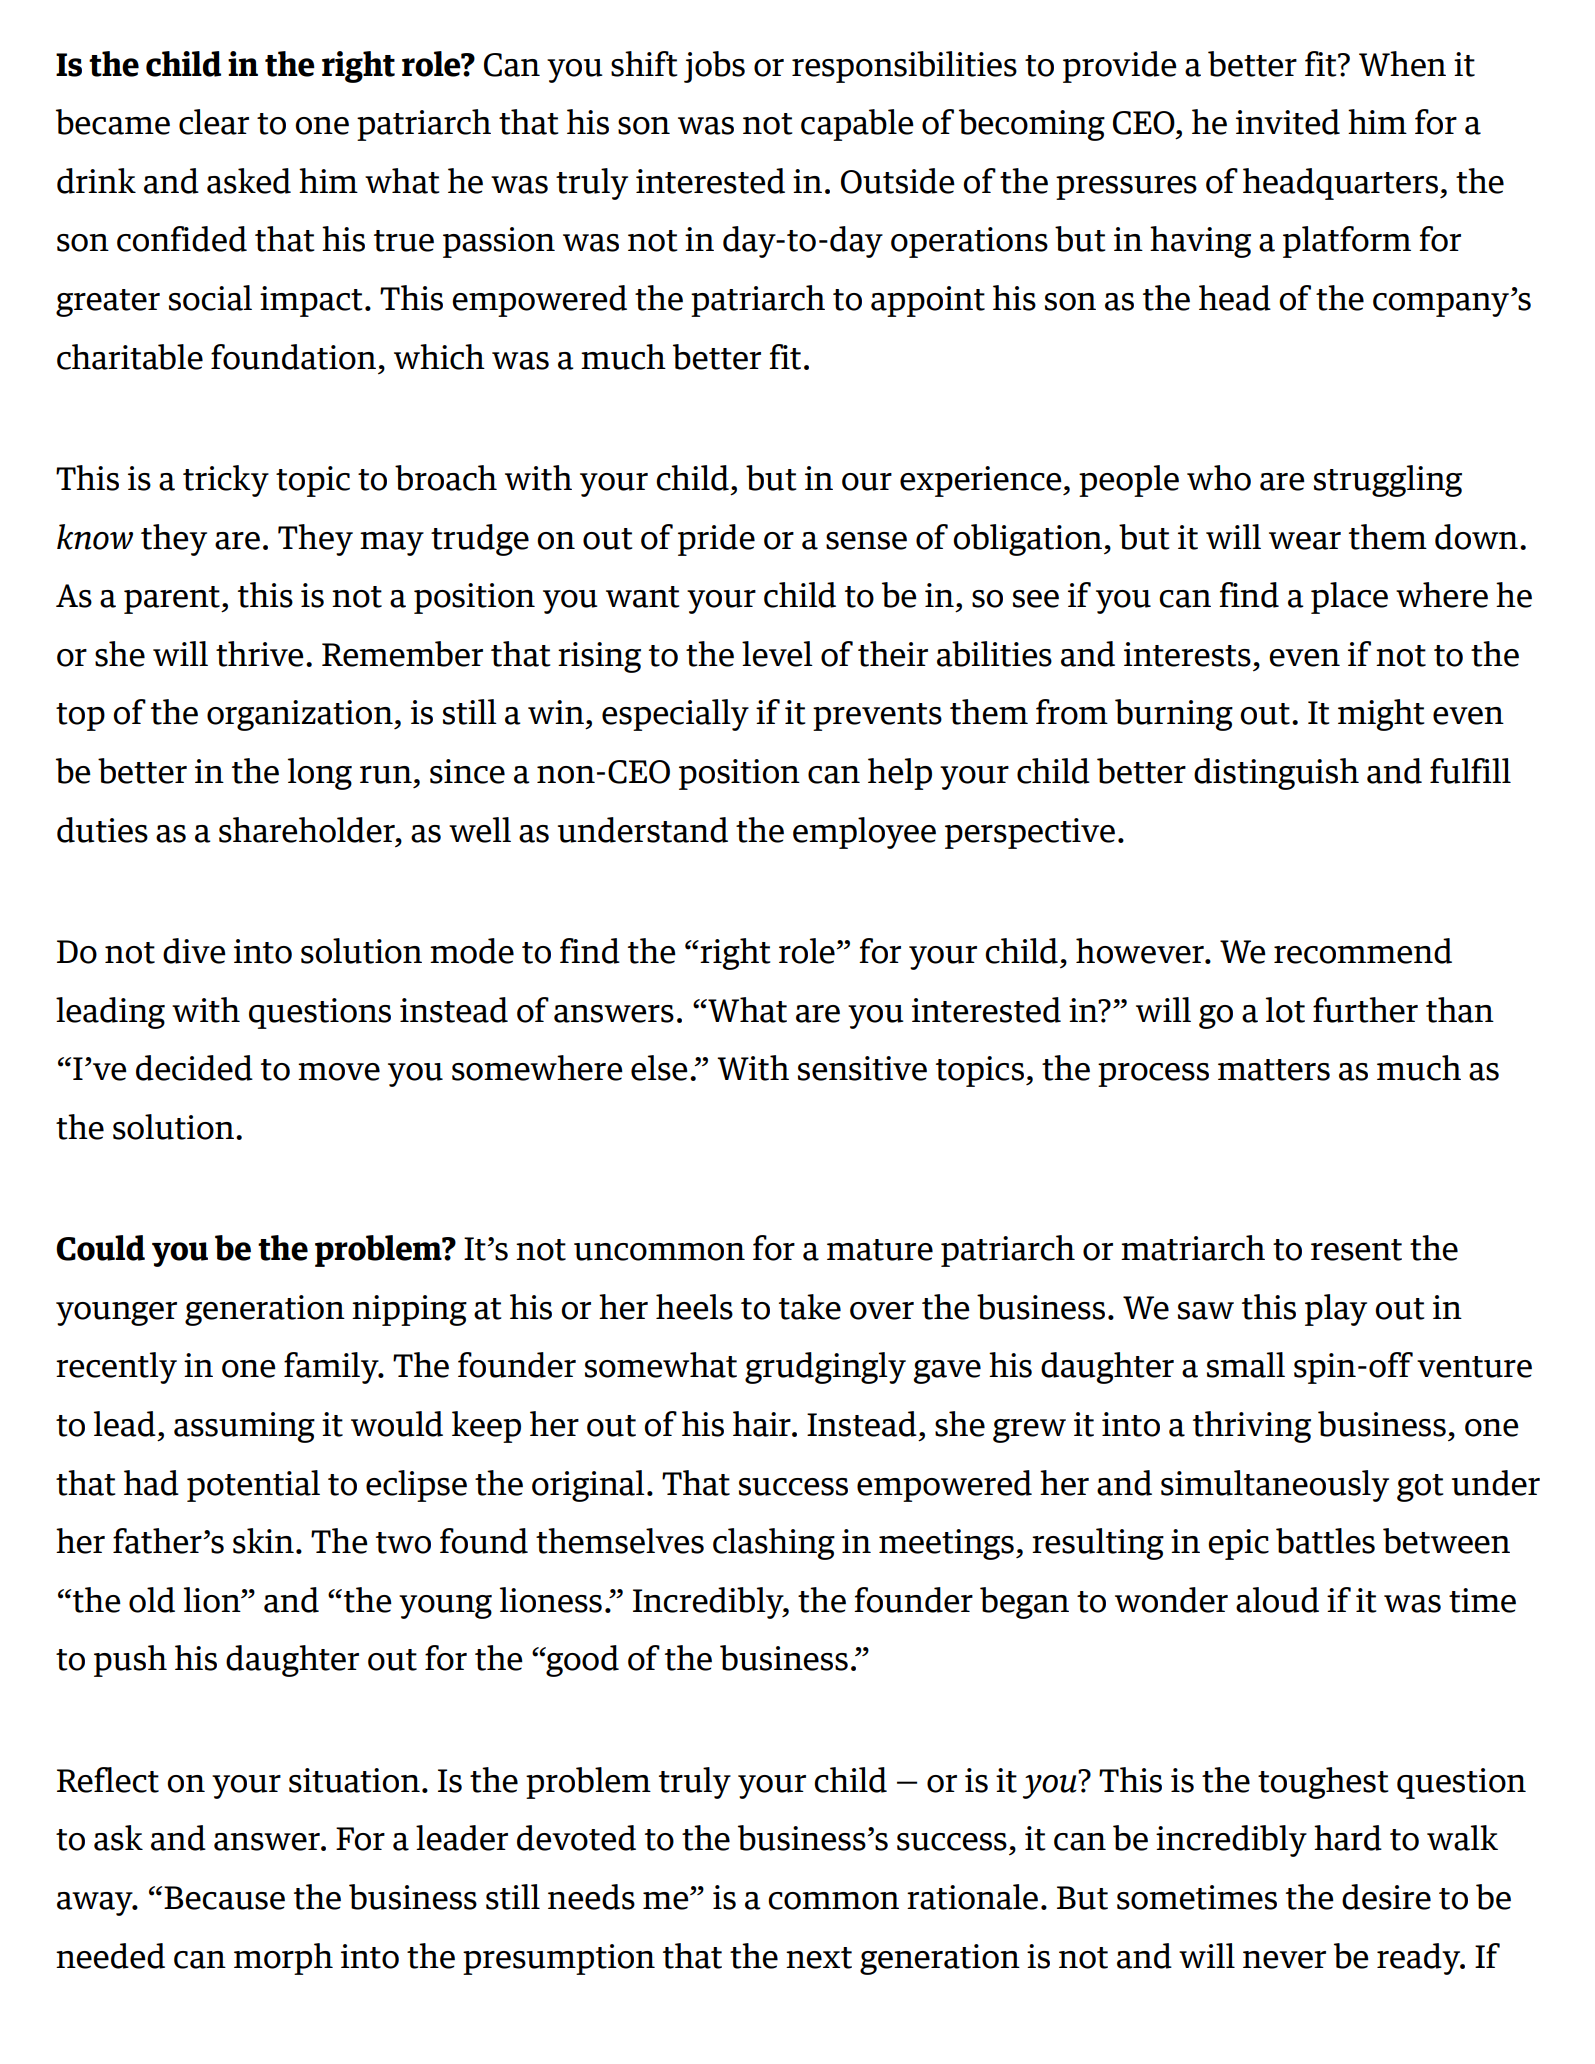  Describe the element at coordinates (224, 1898) in the screenshot. I see `Because` at that location.
